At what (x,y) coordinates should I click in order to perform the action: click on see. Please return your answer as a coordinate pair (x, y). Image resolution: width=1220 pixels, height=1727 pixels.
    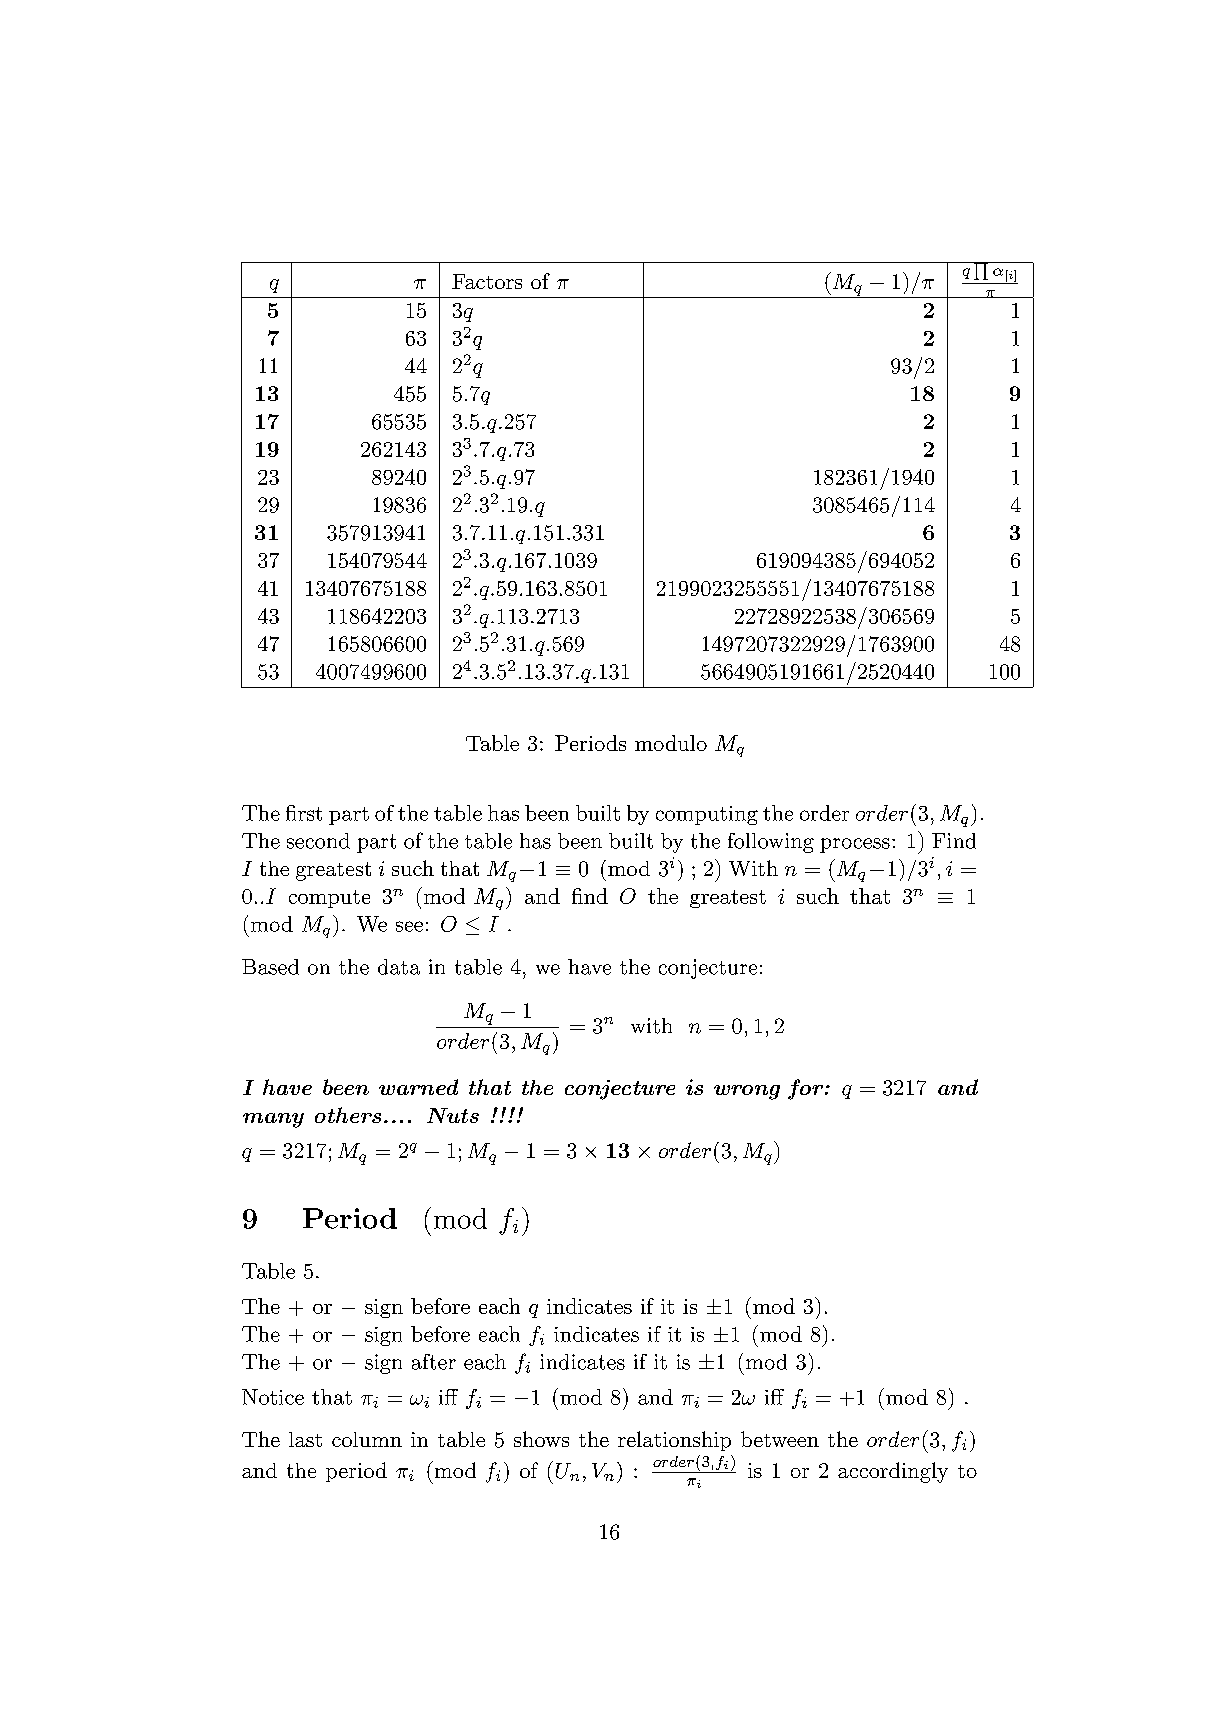
    Looking at the image, I should click on (409, 926).
